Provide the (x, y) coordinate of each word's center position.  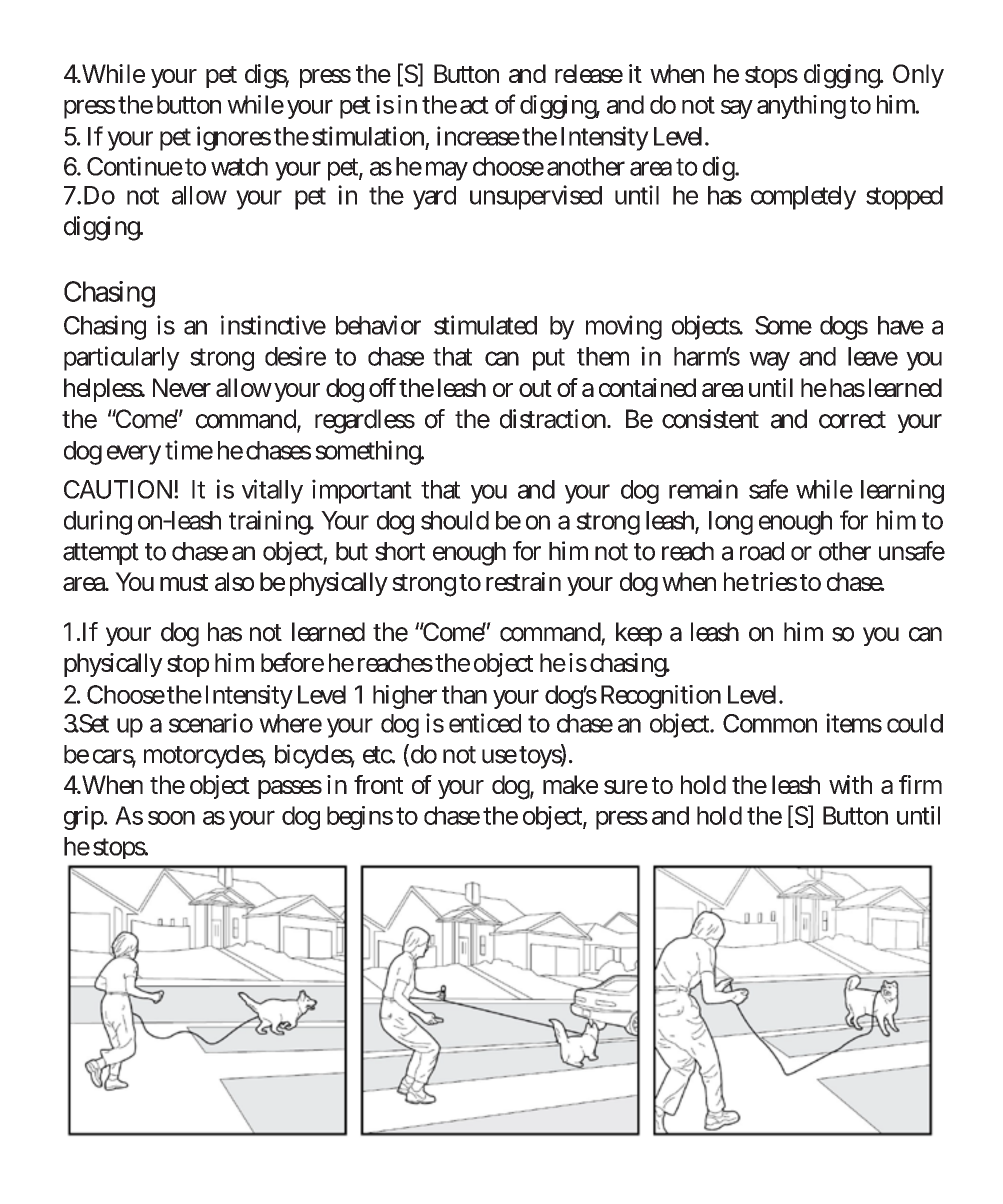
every (134, 455)
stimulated (485, 325)
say (737, 109)
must (184, 582)
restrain (523, 581)
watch (239, 166)
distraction (553, 419)
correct (852, 420)
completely (803, 198)
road (762, 551)
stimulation (368, 136)
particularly (122, 358)
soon (171, 818)
